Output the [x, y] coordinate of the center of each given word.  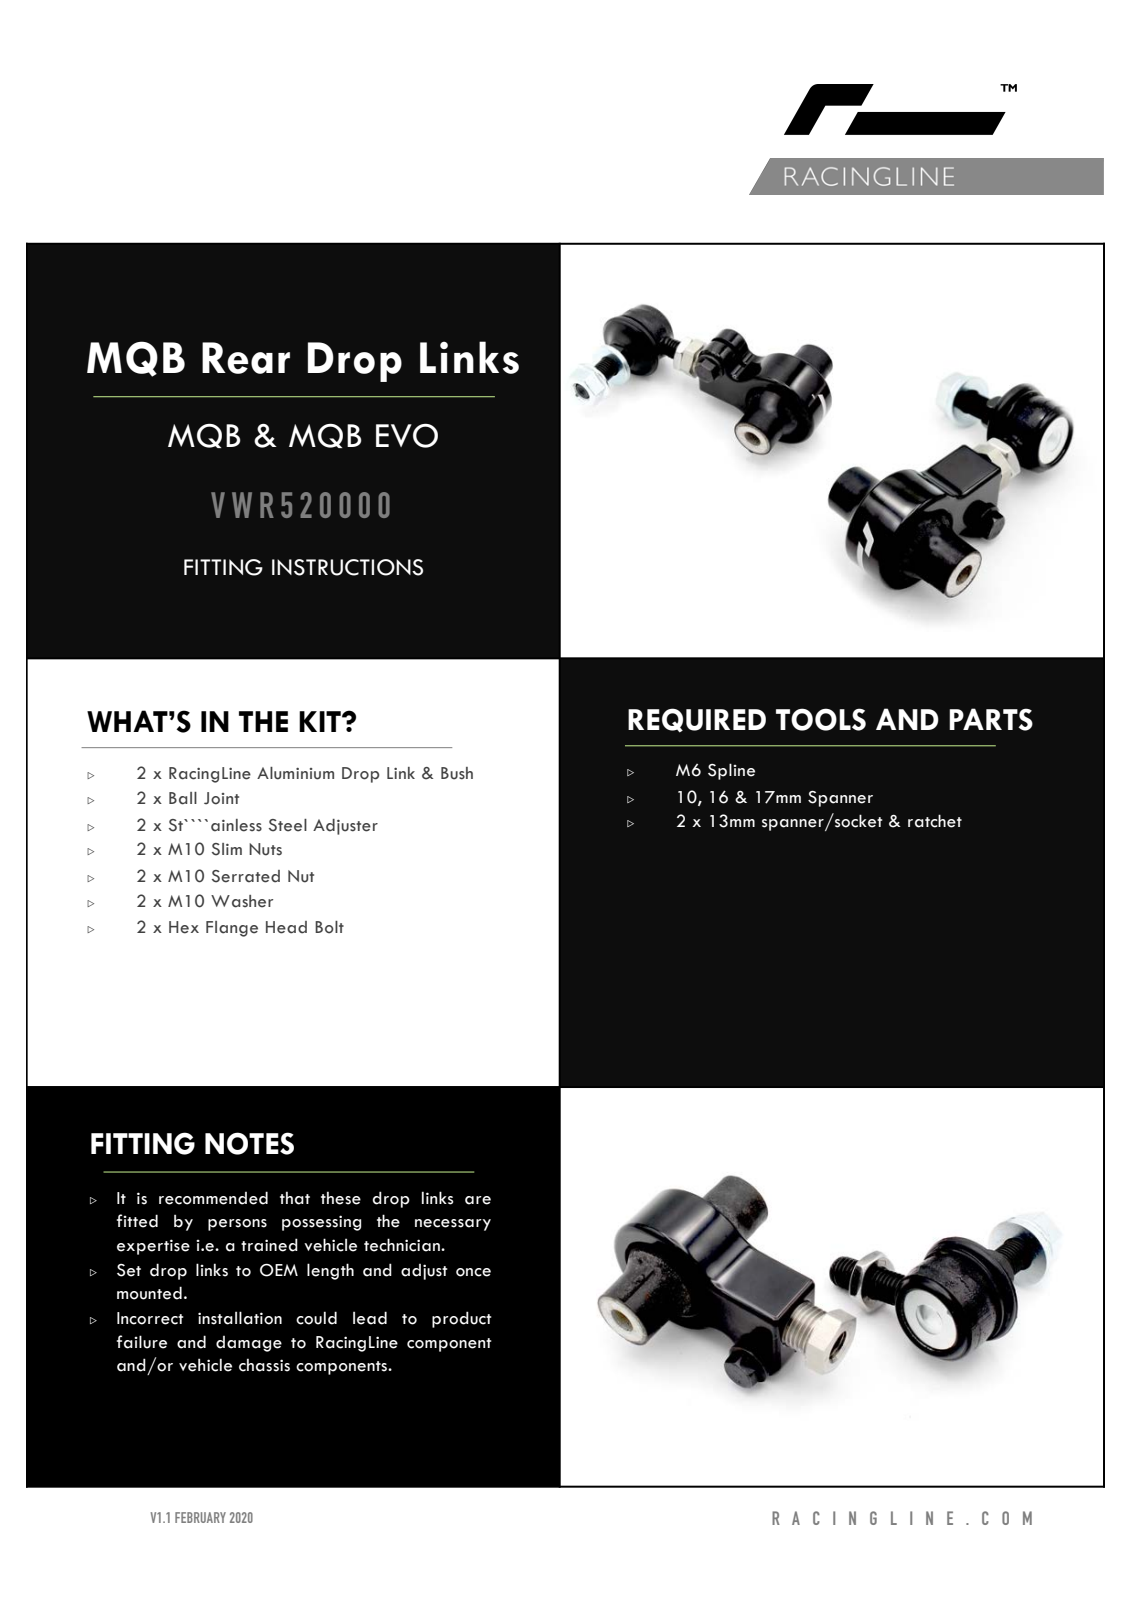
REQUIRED [697, 720]
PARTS [991, 719]
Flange [232, 929]
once [473, 1272]
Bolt [329, 927]
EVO [407, 436]
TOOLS [821, 719]
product [461, 1319]
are [478, 1200]
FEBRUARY [200, 1517]
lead [370, 1318]
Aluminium [295, 773]
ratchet [935, 821]
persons [237, 1225]
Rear [246, 358]
